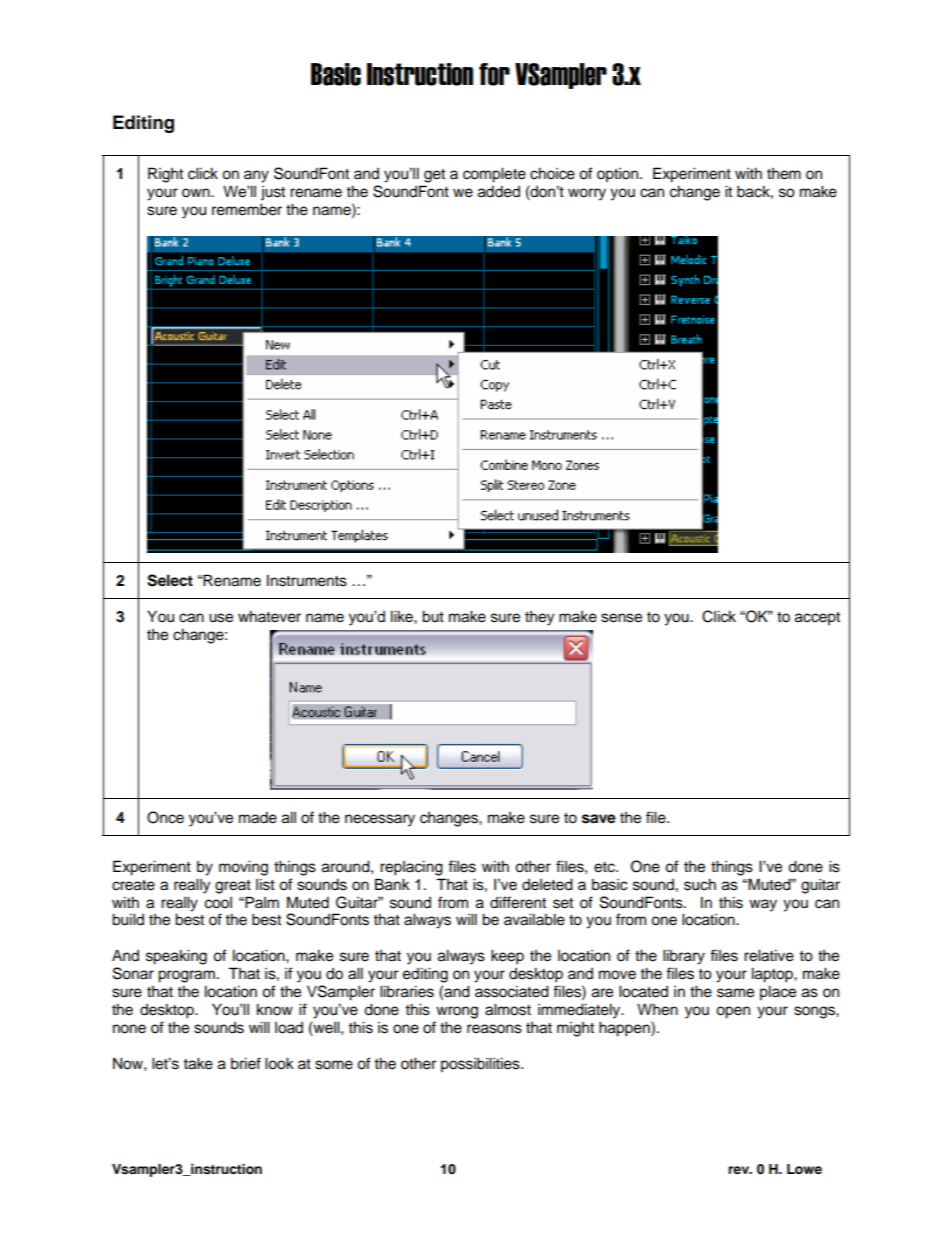 Image resolution: width=952 pixels, height=1233 pixels. I want to click on possibilities, so click(481, 1065).
